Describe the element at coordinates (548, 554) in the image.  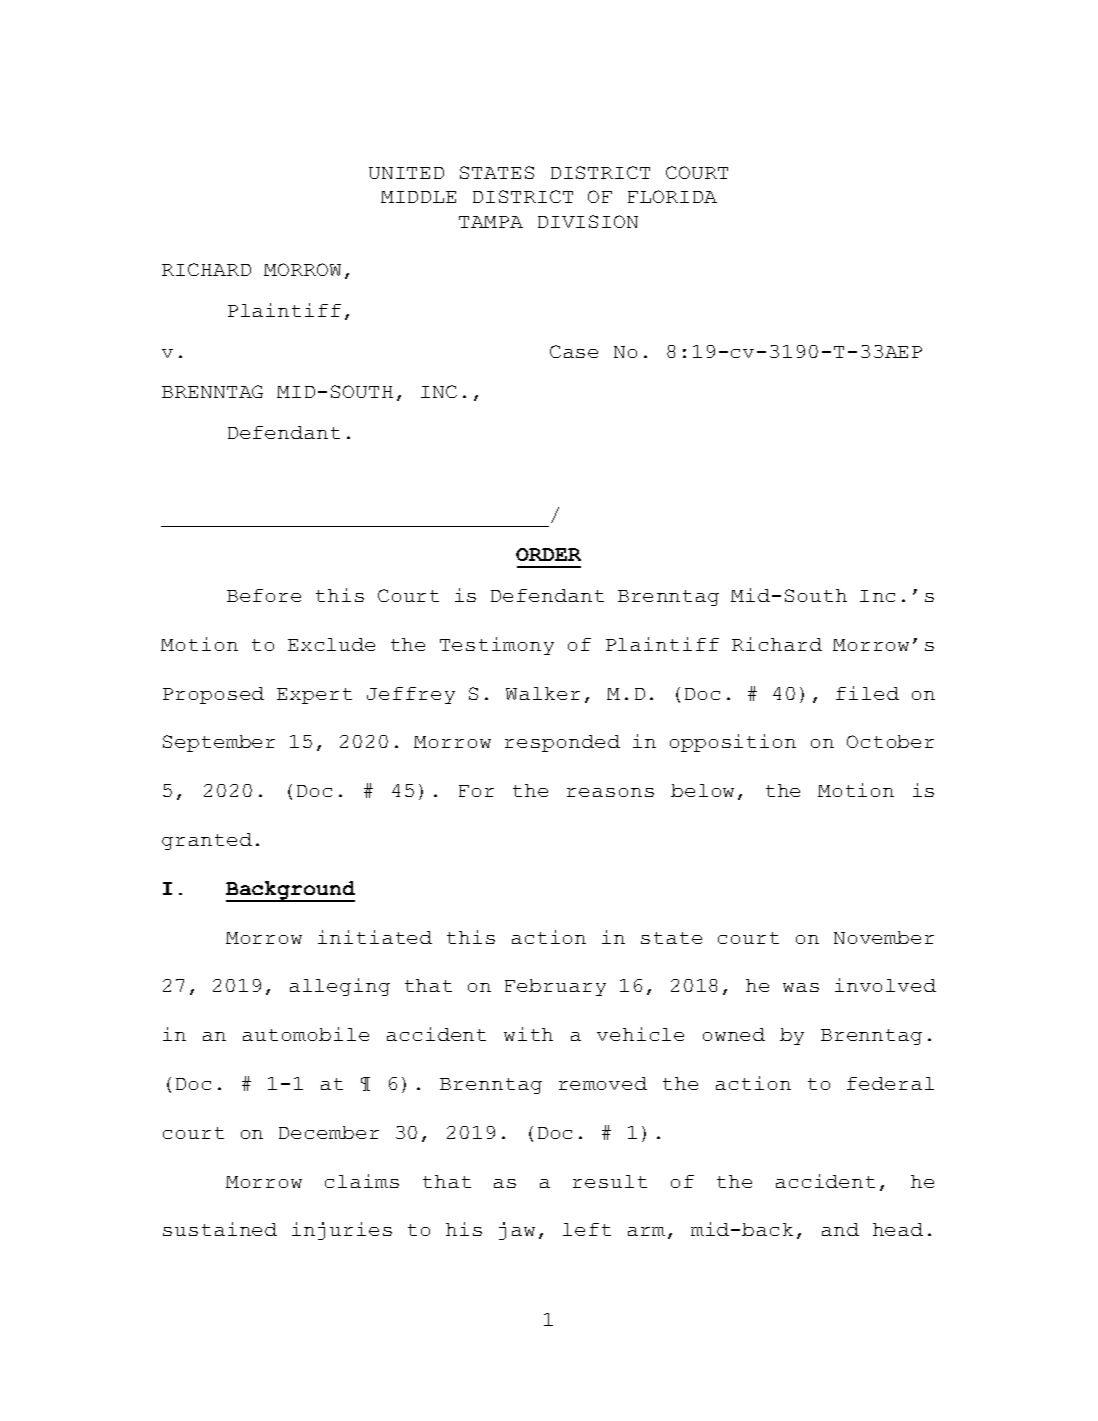
I see `ORDER` at that location.
